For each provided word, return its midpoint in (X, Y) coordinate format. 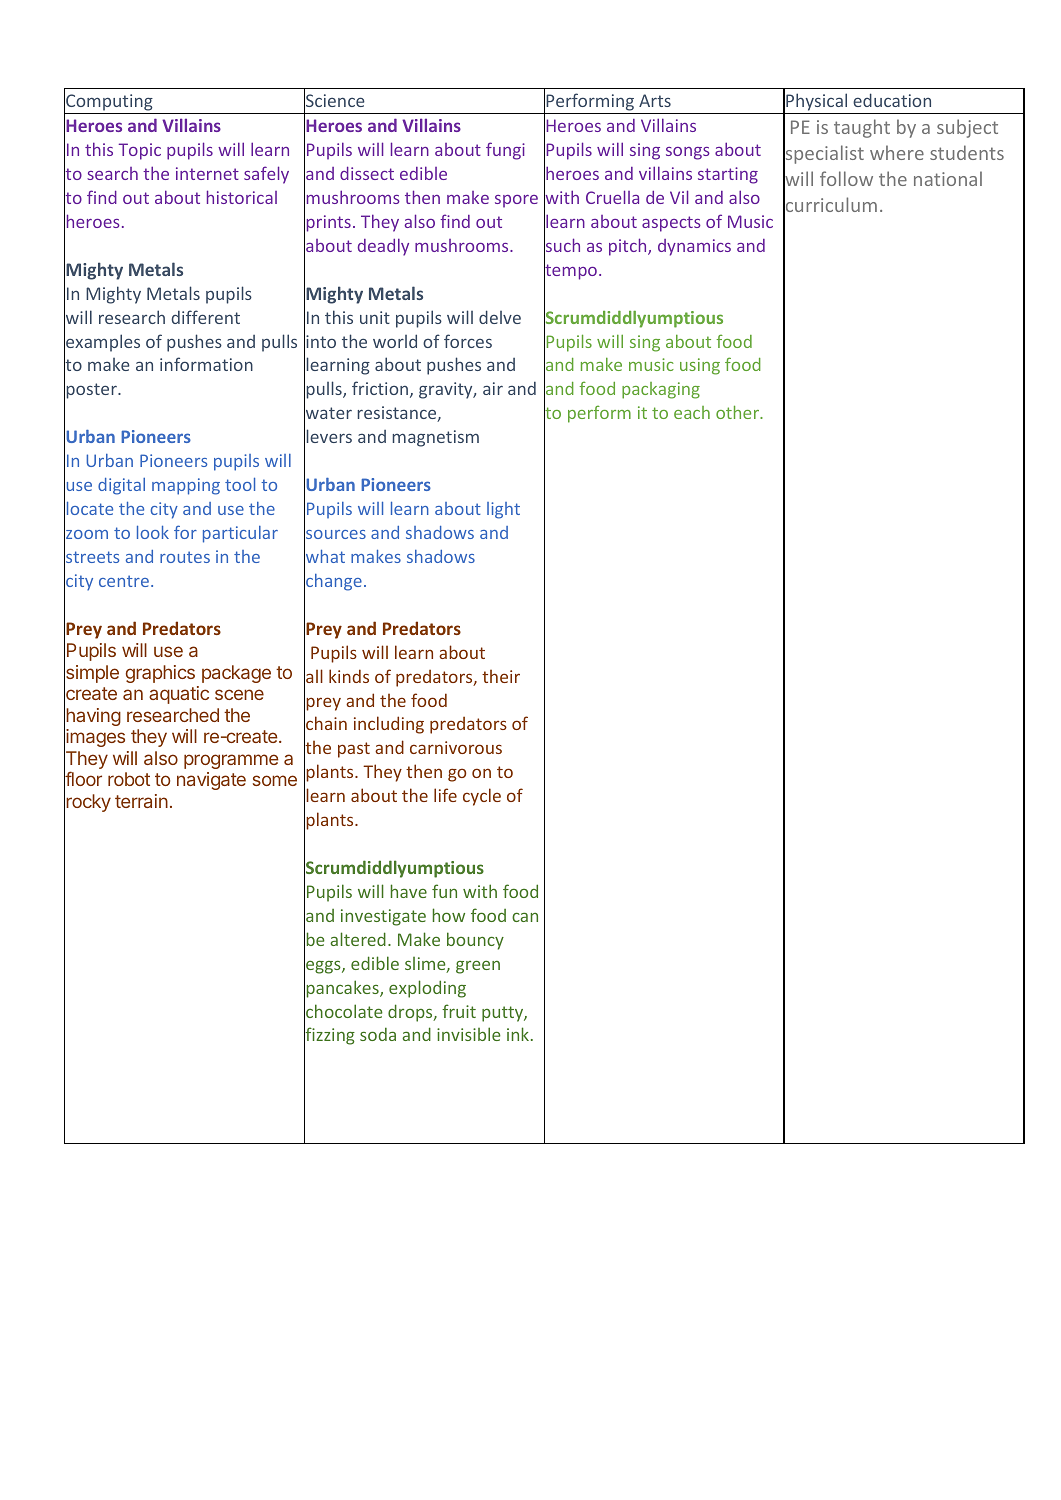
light (503, 510)
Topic (140, 151)
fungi (505, 151)
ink (518, 1034)
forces (468, 341)
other (739, 412)
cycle (482, 797)
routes (185, 557)
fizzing (329, 1037)
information (206, 364)
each (692, 412)
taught (862, 128)
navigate (211, 781)
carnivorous (456, 747)
